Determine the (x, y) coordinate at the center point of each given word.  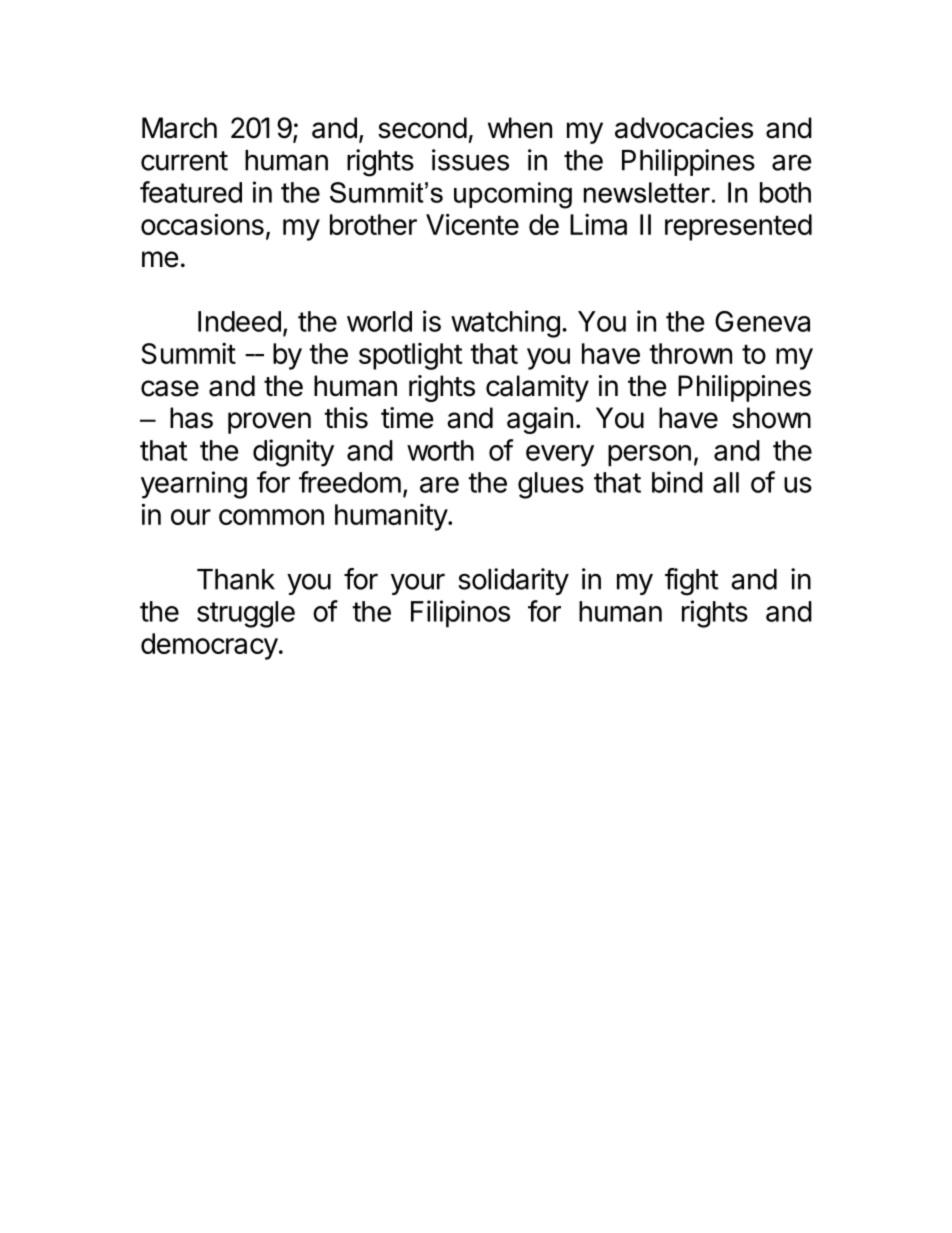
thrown (690, 353)
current (184, 161)
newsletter (647, 192)
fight (691, 582)
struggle (246, 614)
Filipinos (460, 614)
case (170, 388)
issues (470, 160)
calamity (537, 388)
